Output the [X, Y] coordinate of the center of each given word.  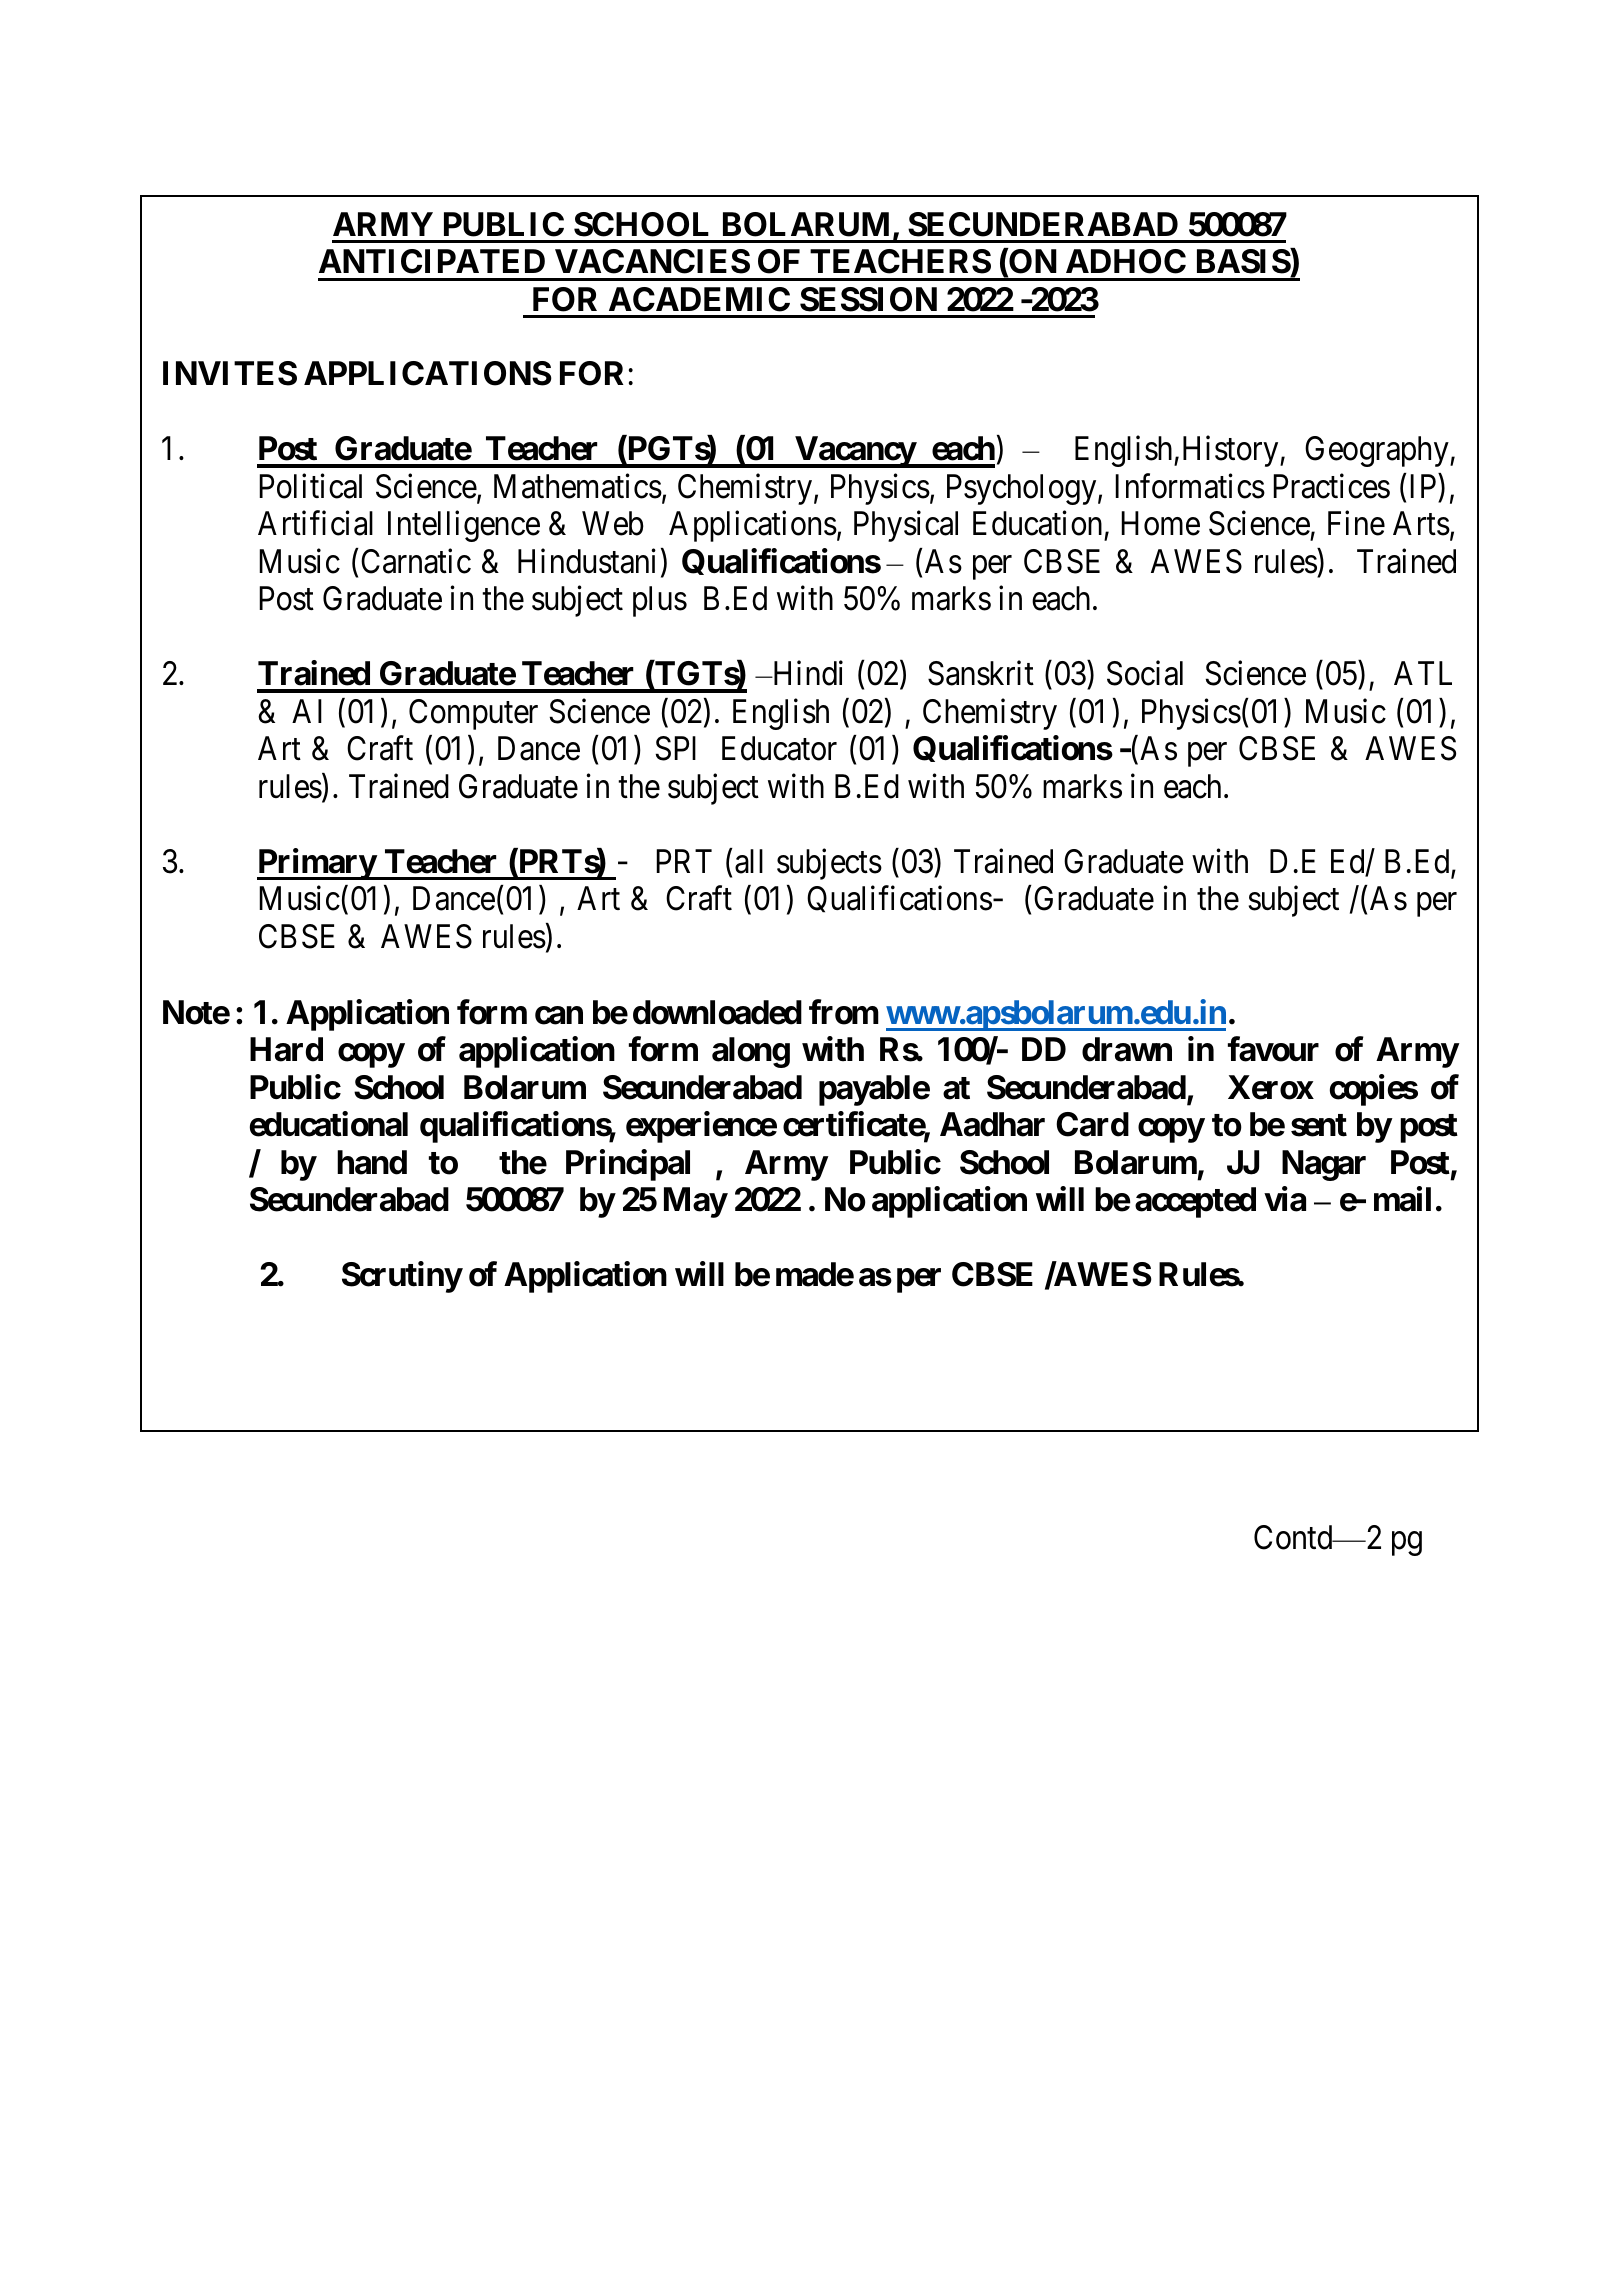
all [749, 861]
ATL [1423, 673]
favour [1273, 1049]
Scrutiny [402, 1277]
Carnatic [416, 561]
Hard [286, 1049]
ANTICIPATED [432, 261]
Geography [1378, 451]
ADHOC [1126, 261]
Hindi [806, 673]
